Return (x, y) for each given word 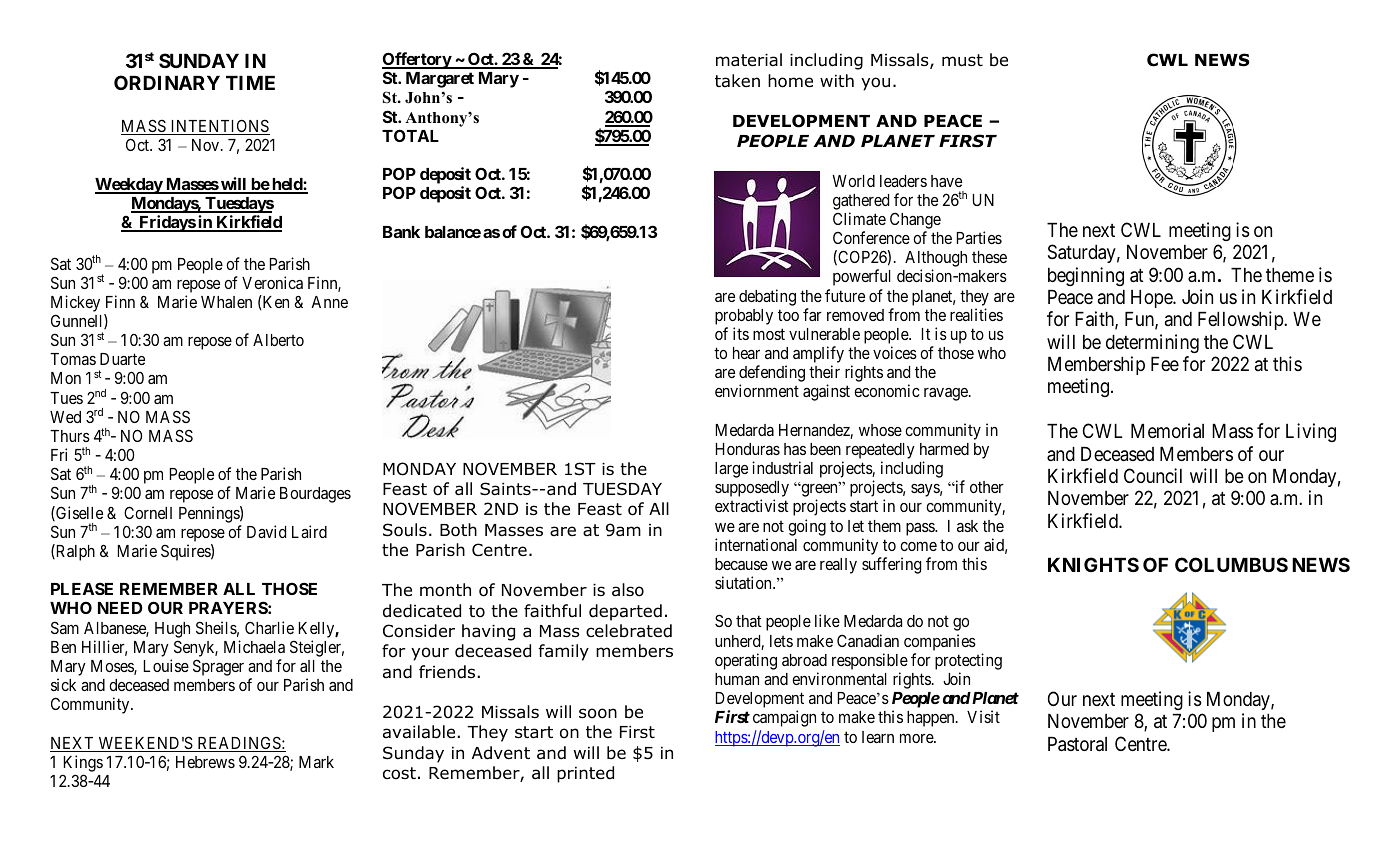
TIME (250, 83)
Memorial (1167, 431)
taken (737, 81)
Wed (65, 417)
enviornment (757, 390)
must (962, 60)
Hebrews (205, 762)
